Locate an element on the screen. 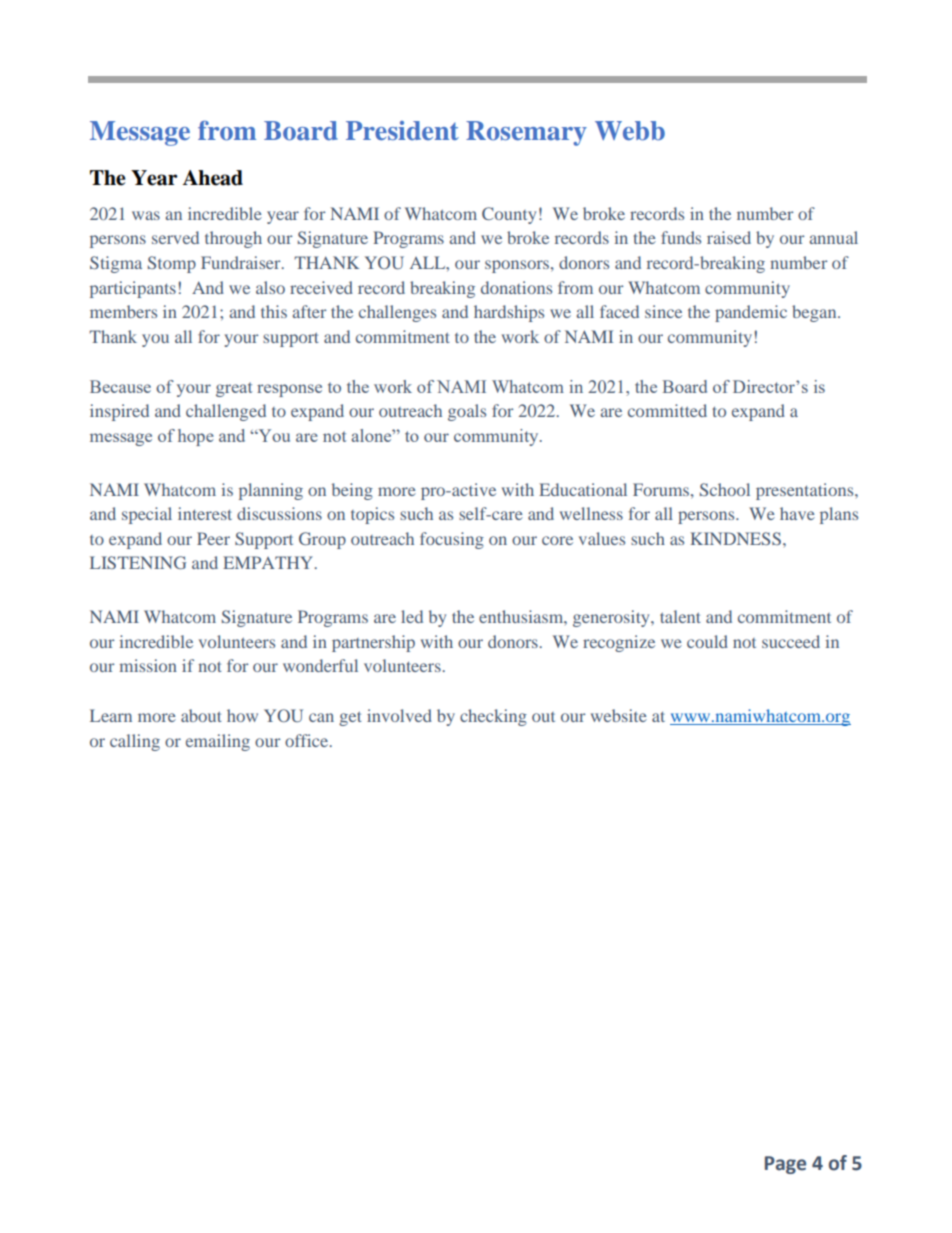 The width and height of the screenshot is (952, 1233). Ahead is located at coordinates (213, 178).
